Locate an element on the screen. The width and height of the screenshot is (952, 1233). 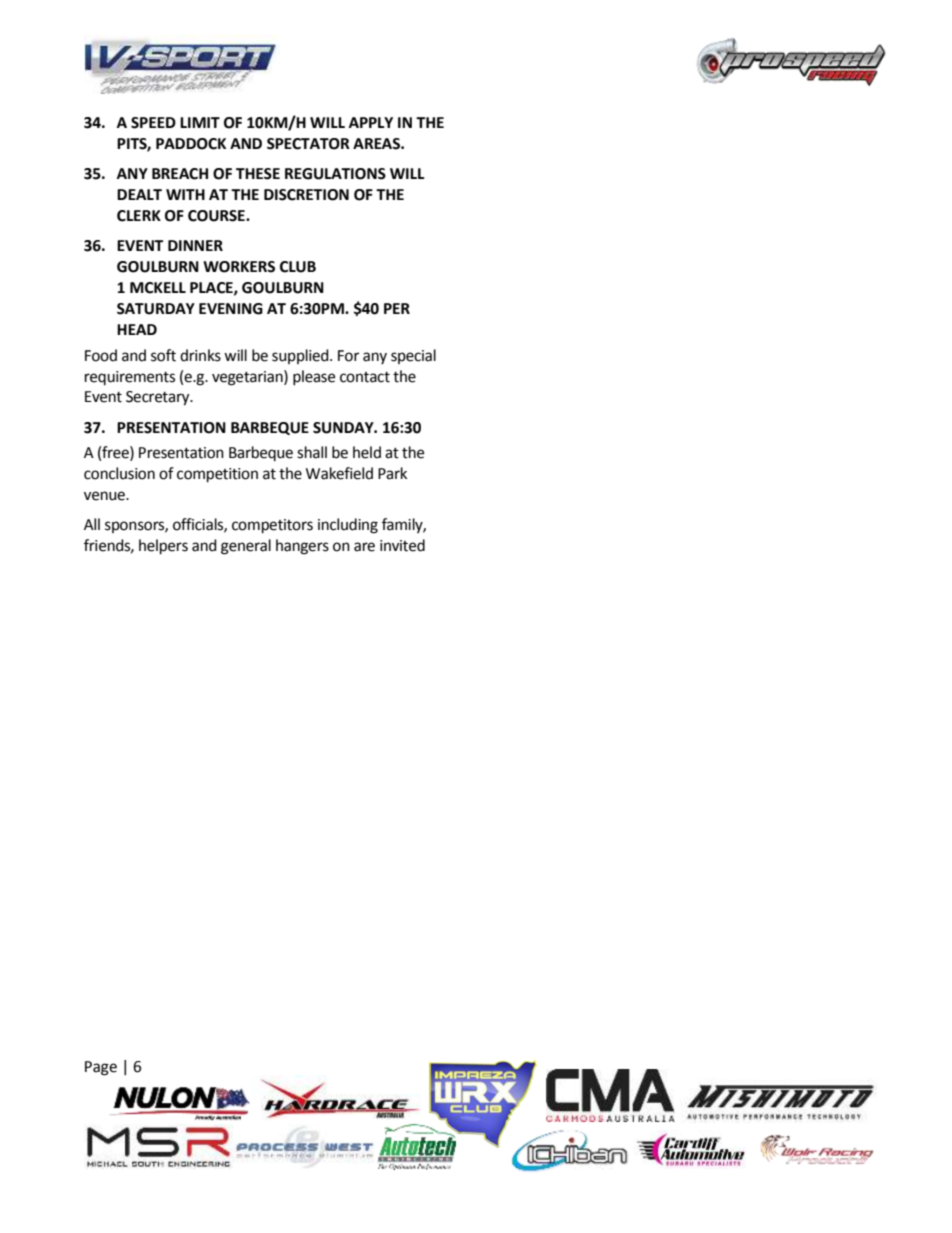
EVENING is located at coordinates (231, 309).
